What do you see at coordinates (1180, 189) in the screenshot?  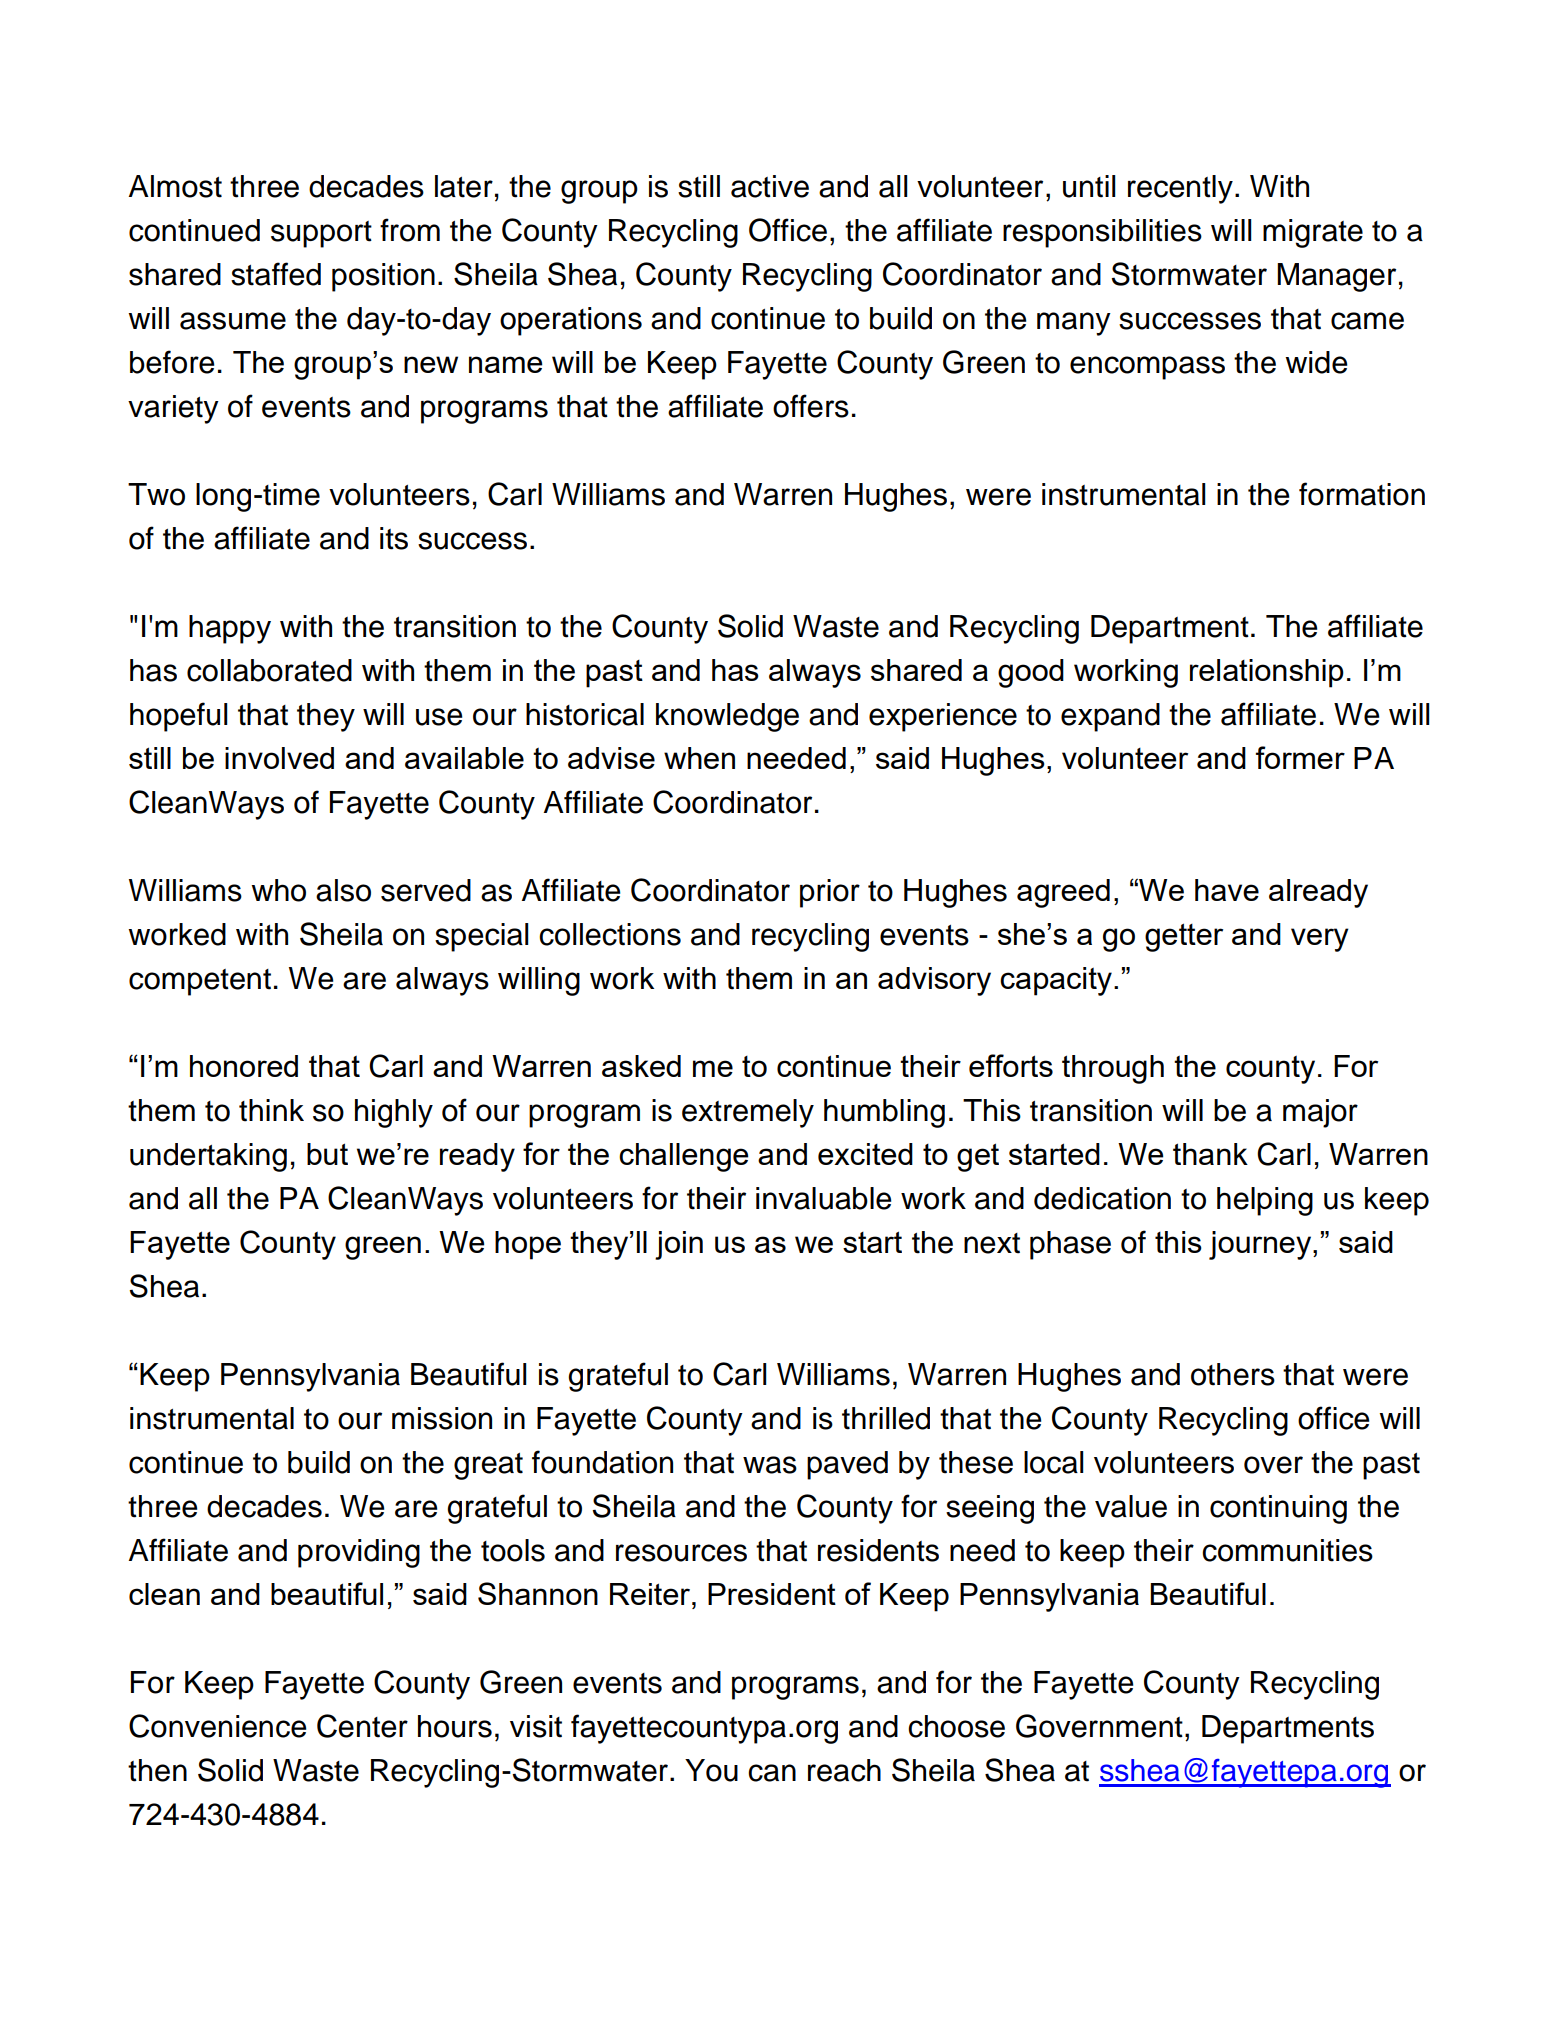 I see `recently` at bounding box center [1180, 189].
